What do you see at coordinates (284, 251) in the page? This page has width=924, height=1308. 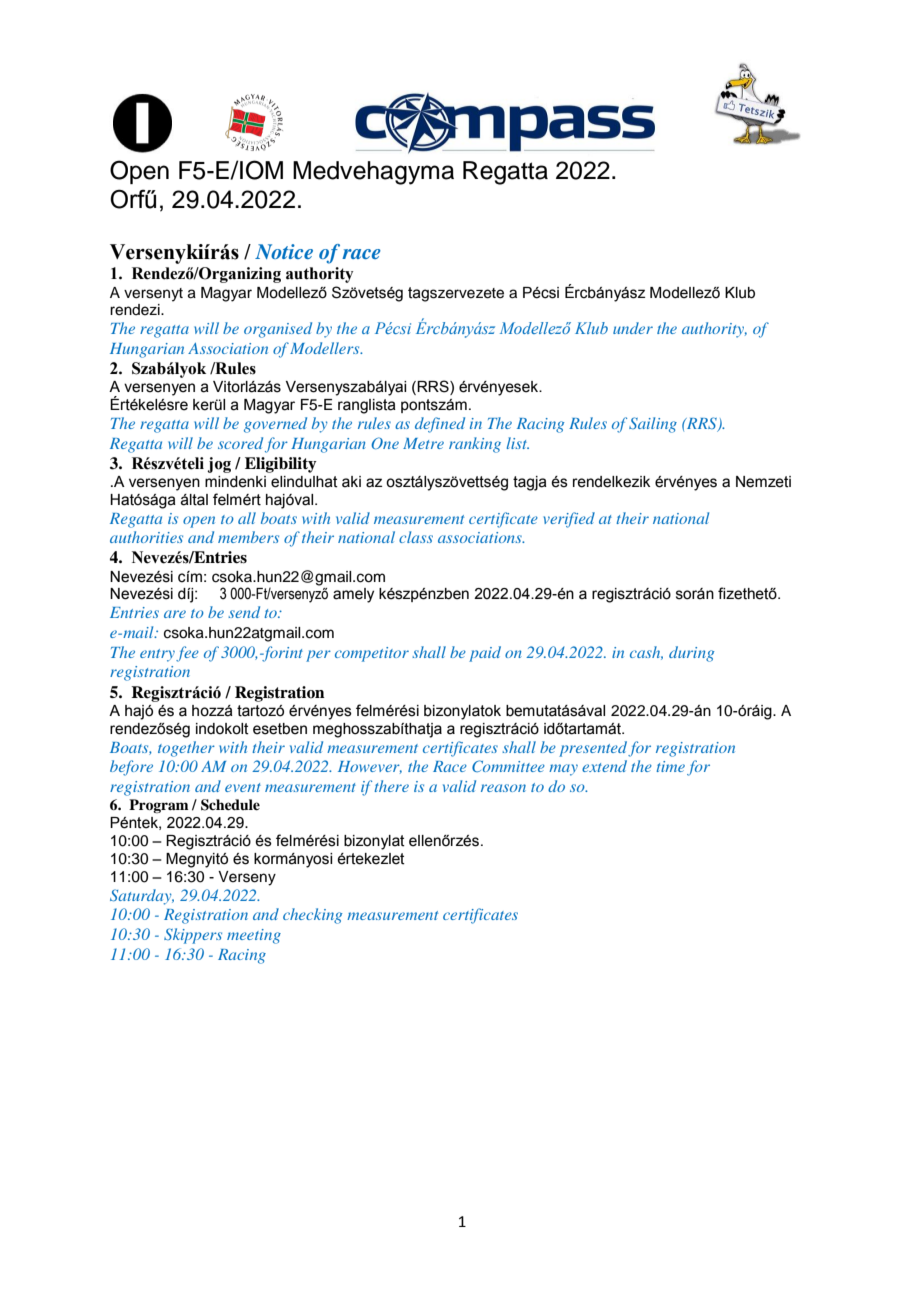 I see `Notice` at bounding box center [284, 251].
